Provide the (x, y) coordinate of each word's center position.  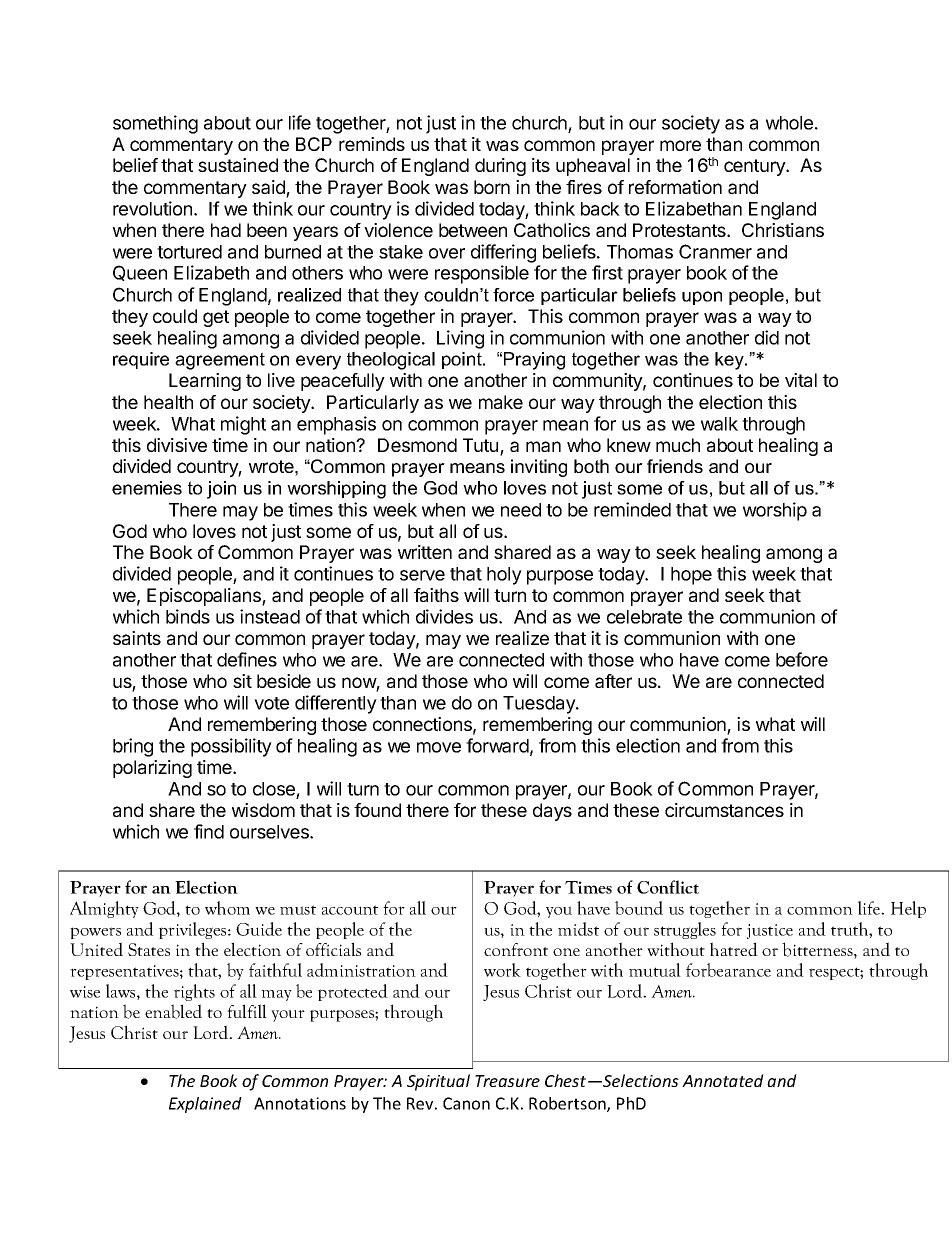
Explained (205, 1105)
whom (227, 908)
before (802, 659)
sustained (238, 165)
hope (691, 576)
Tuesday (540, 705)
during (500, 167)
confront (516, 949)
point (463, 360)
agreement (220, 361)
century (755, 167)
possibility (231, 747)
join (221, 490)
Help (908, 909)
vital (801, 380)
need (521, 510)
